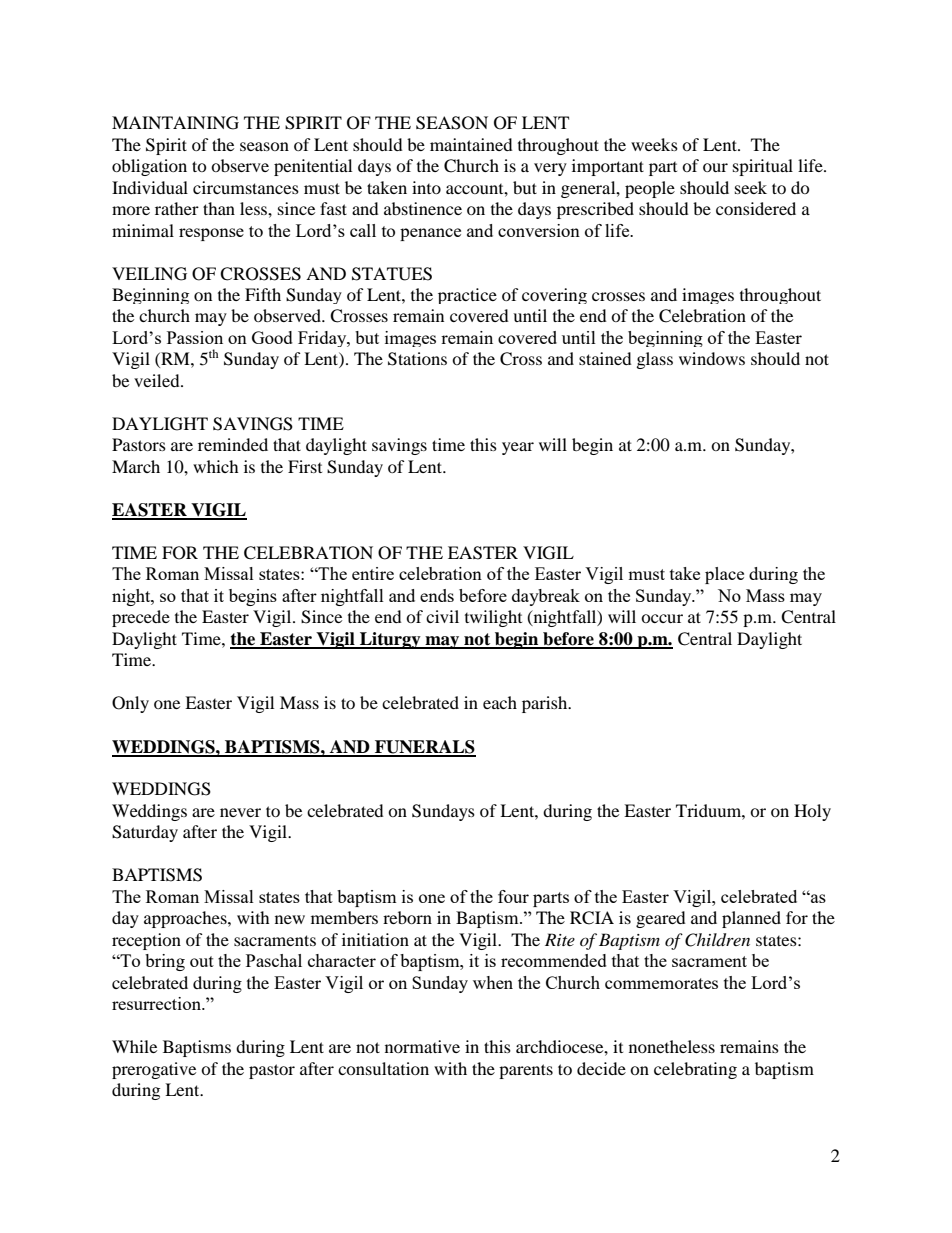  Describe the element at coordinates (233, 444) in the document. I see `reminded` at that location.
